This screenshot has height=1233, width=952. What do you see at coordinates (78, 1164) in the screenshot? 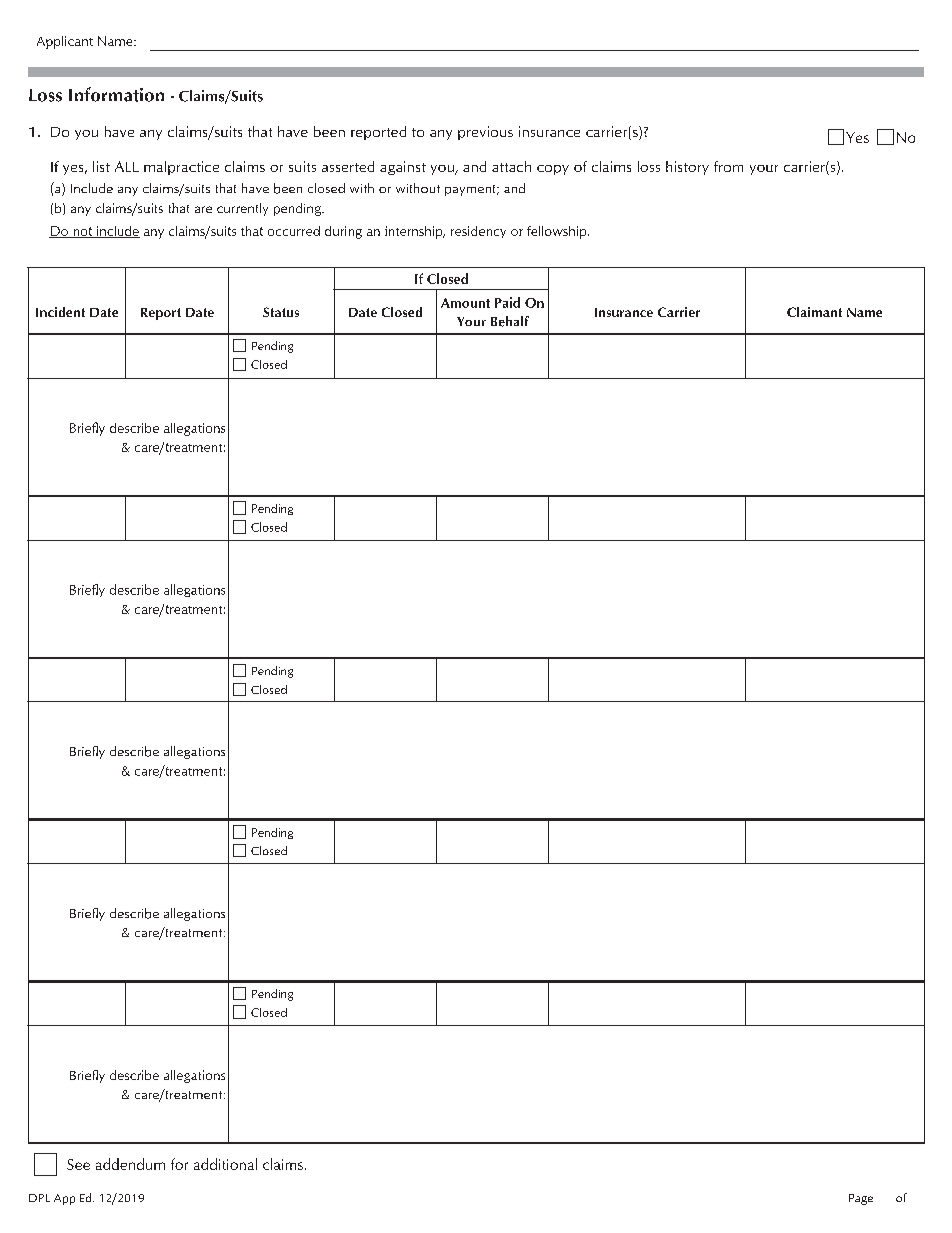
I see `See` at bounding box center [78, 1164].
